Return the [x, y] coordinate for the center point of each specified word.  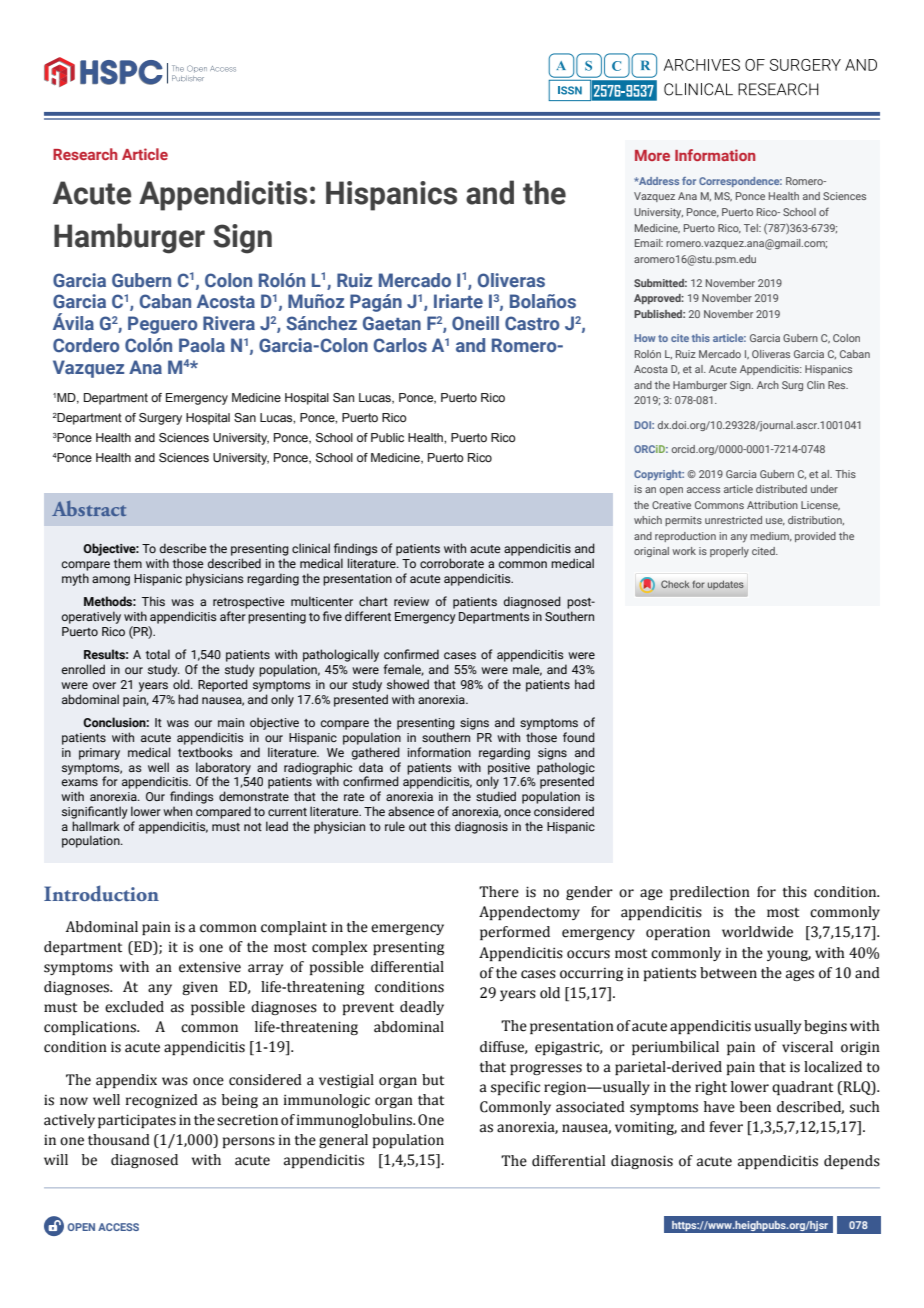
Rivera [229, 323]
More [652, 155]
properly [729, 552]
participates [137, 1121]
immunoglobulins [355, 1121]
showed [408, 684]
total [157, 654]
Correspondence [740, 182]
